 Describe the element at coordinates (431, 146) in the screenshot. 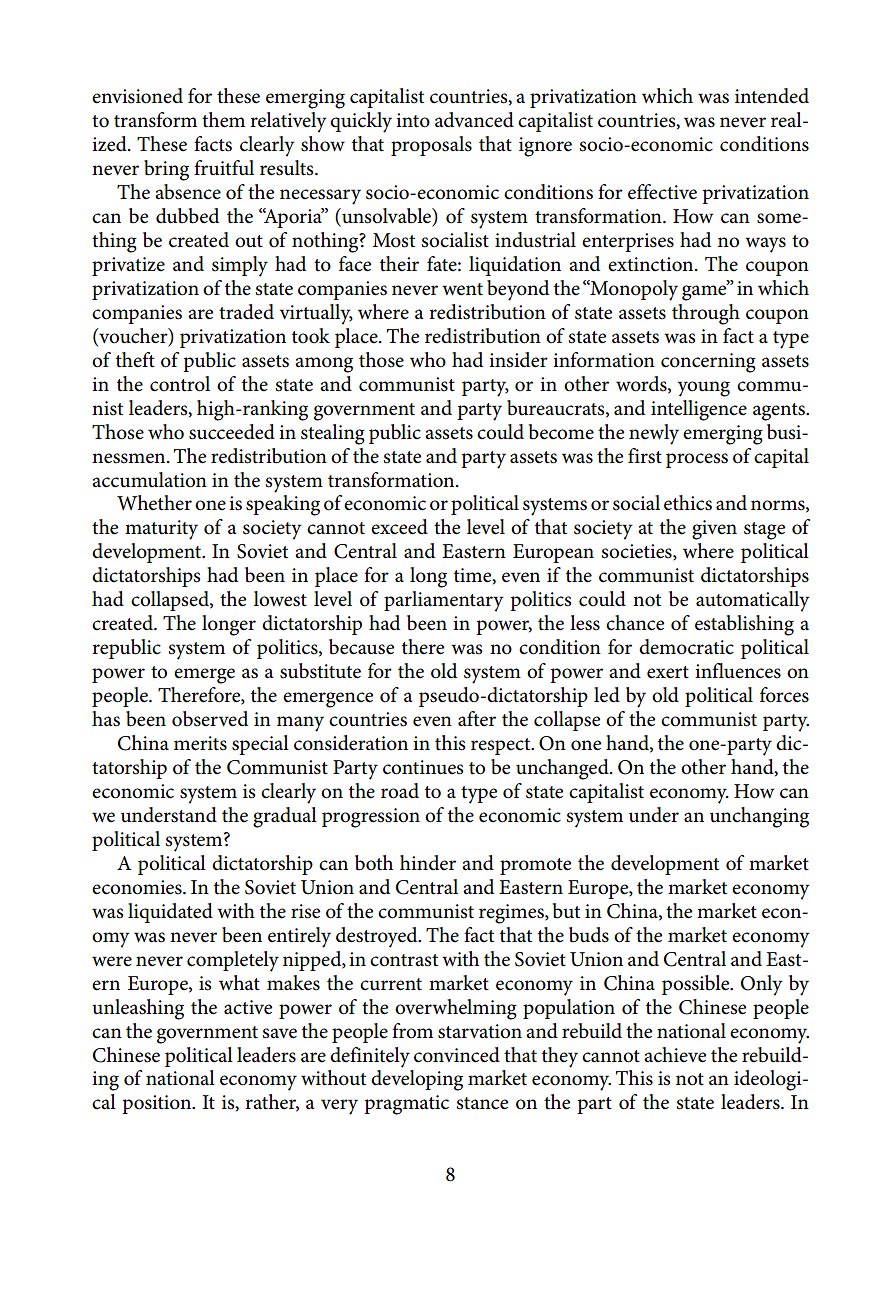

I see `proposals` at that location.
